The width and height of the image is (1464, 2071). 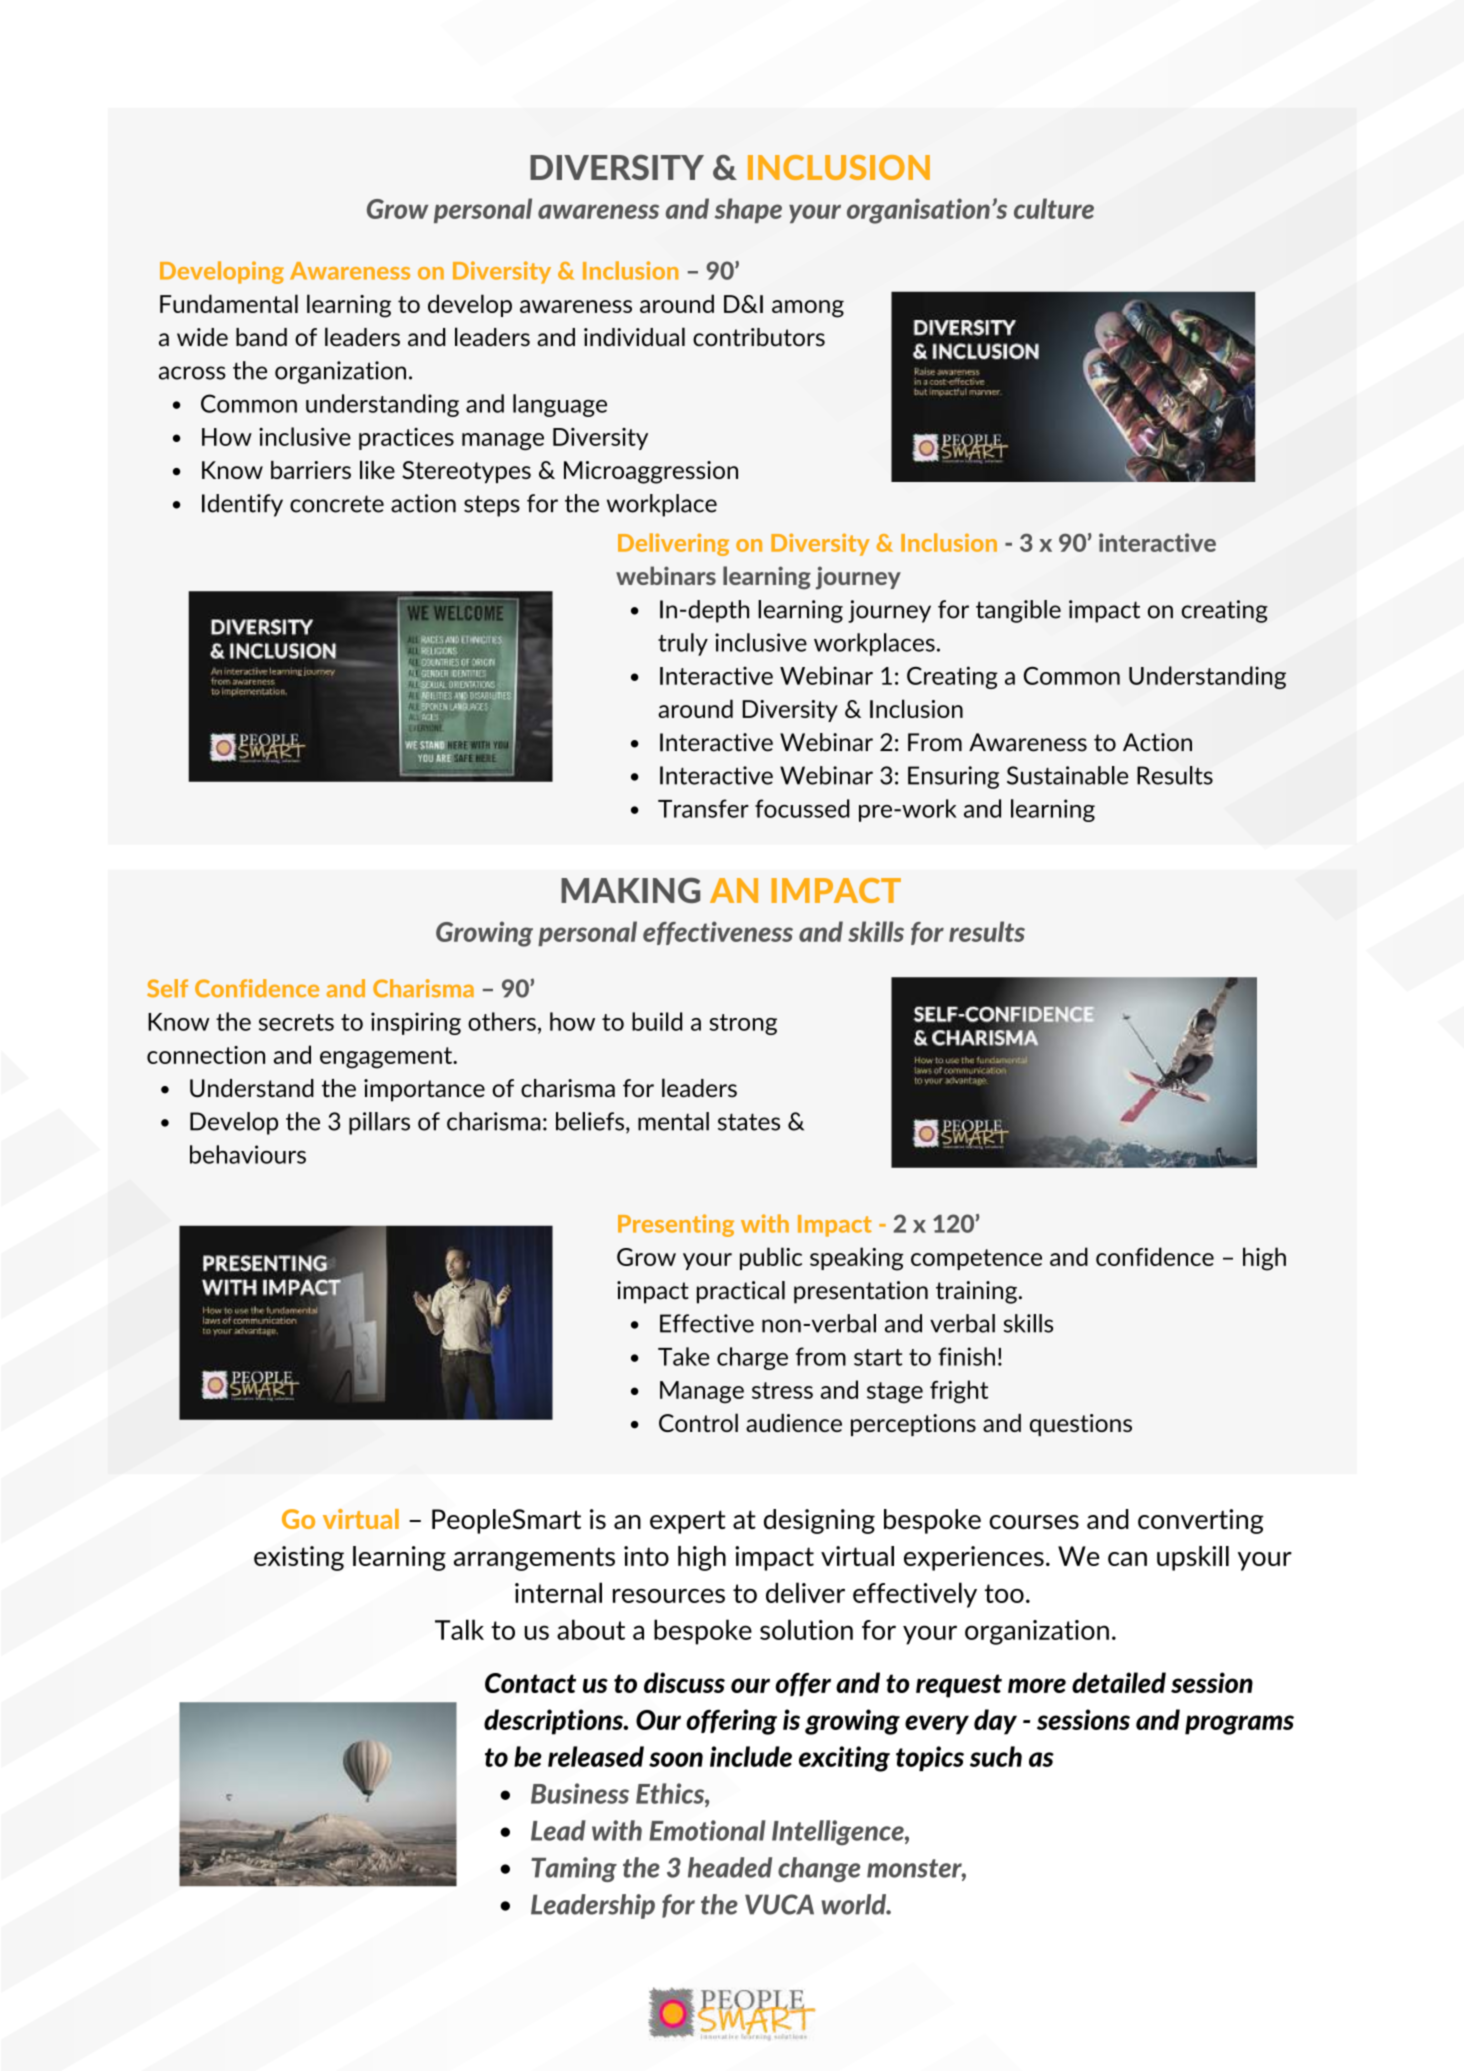 I want to click on truly, so click(x=683, y=644).
